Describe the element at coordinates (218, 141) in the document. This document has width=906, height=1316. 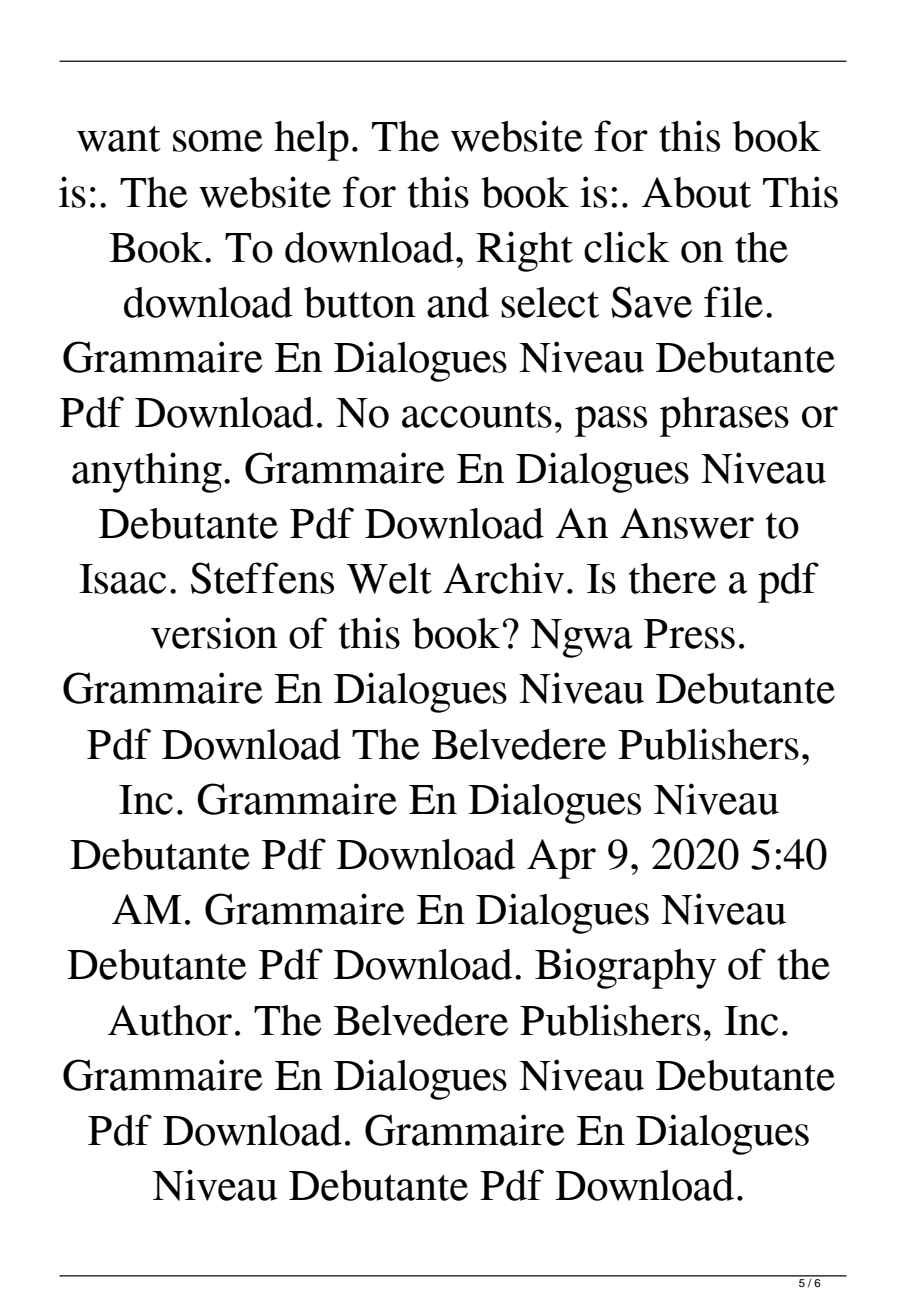
I see `some` at that location.
